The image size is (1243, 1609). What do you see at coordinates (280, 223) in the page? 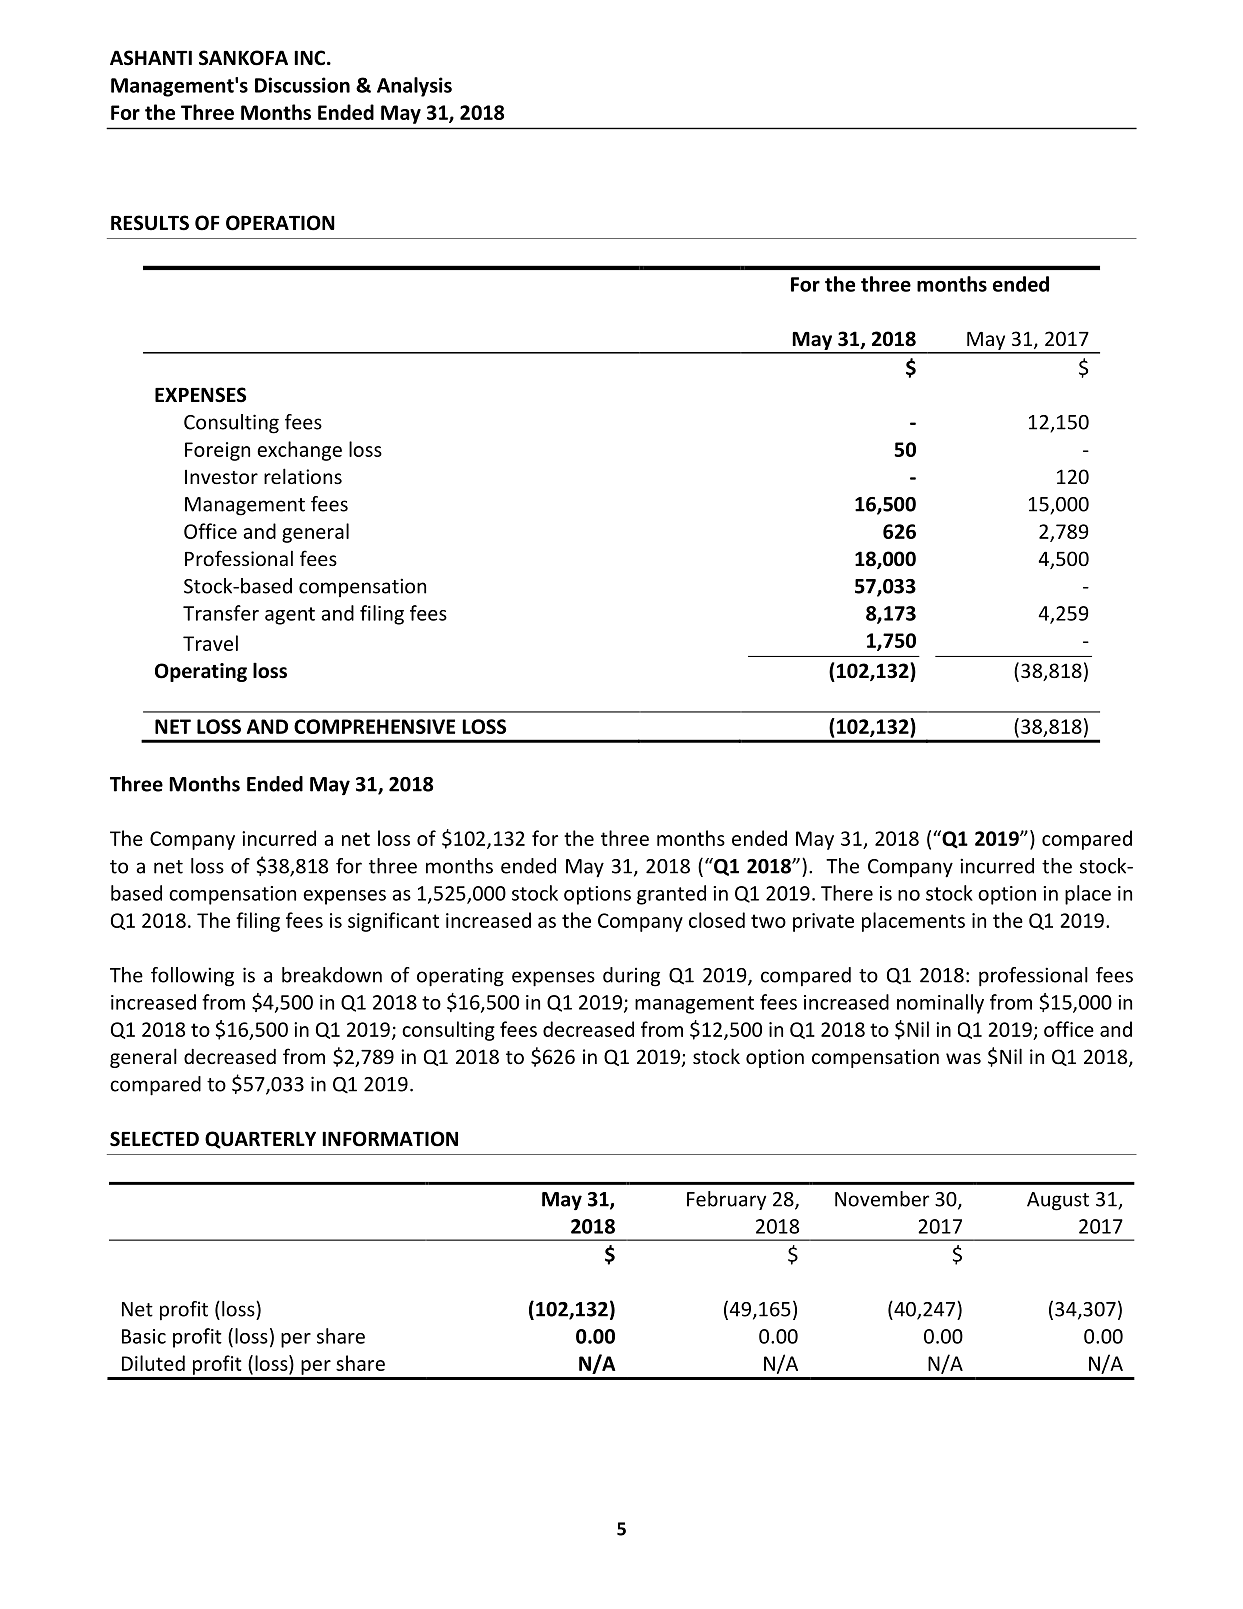
I see `OPERATION` at bounding box center [280, 223].
